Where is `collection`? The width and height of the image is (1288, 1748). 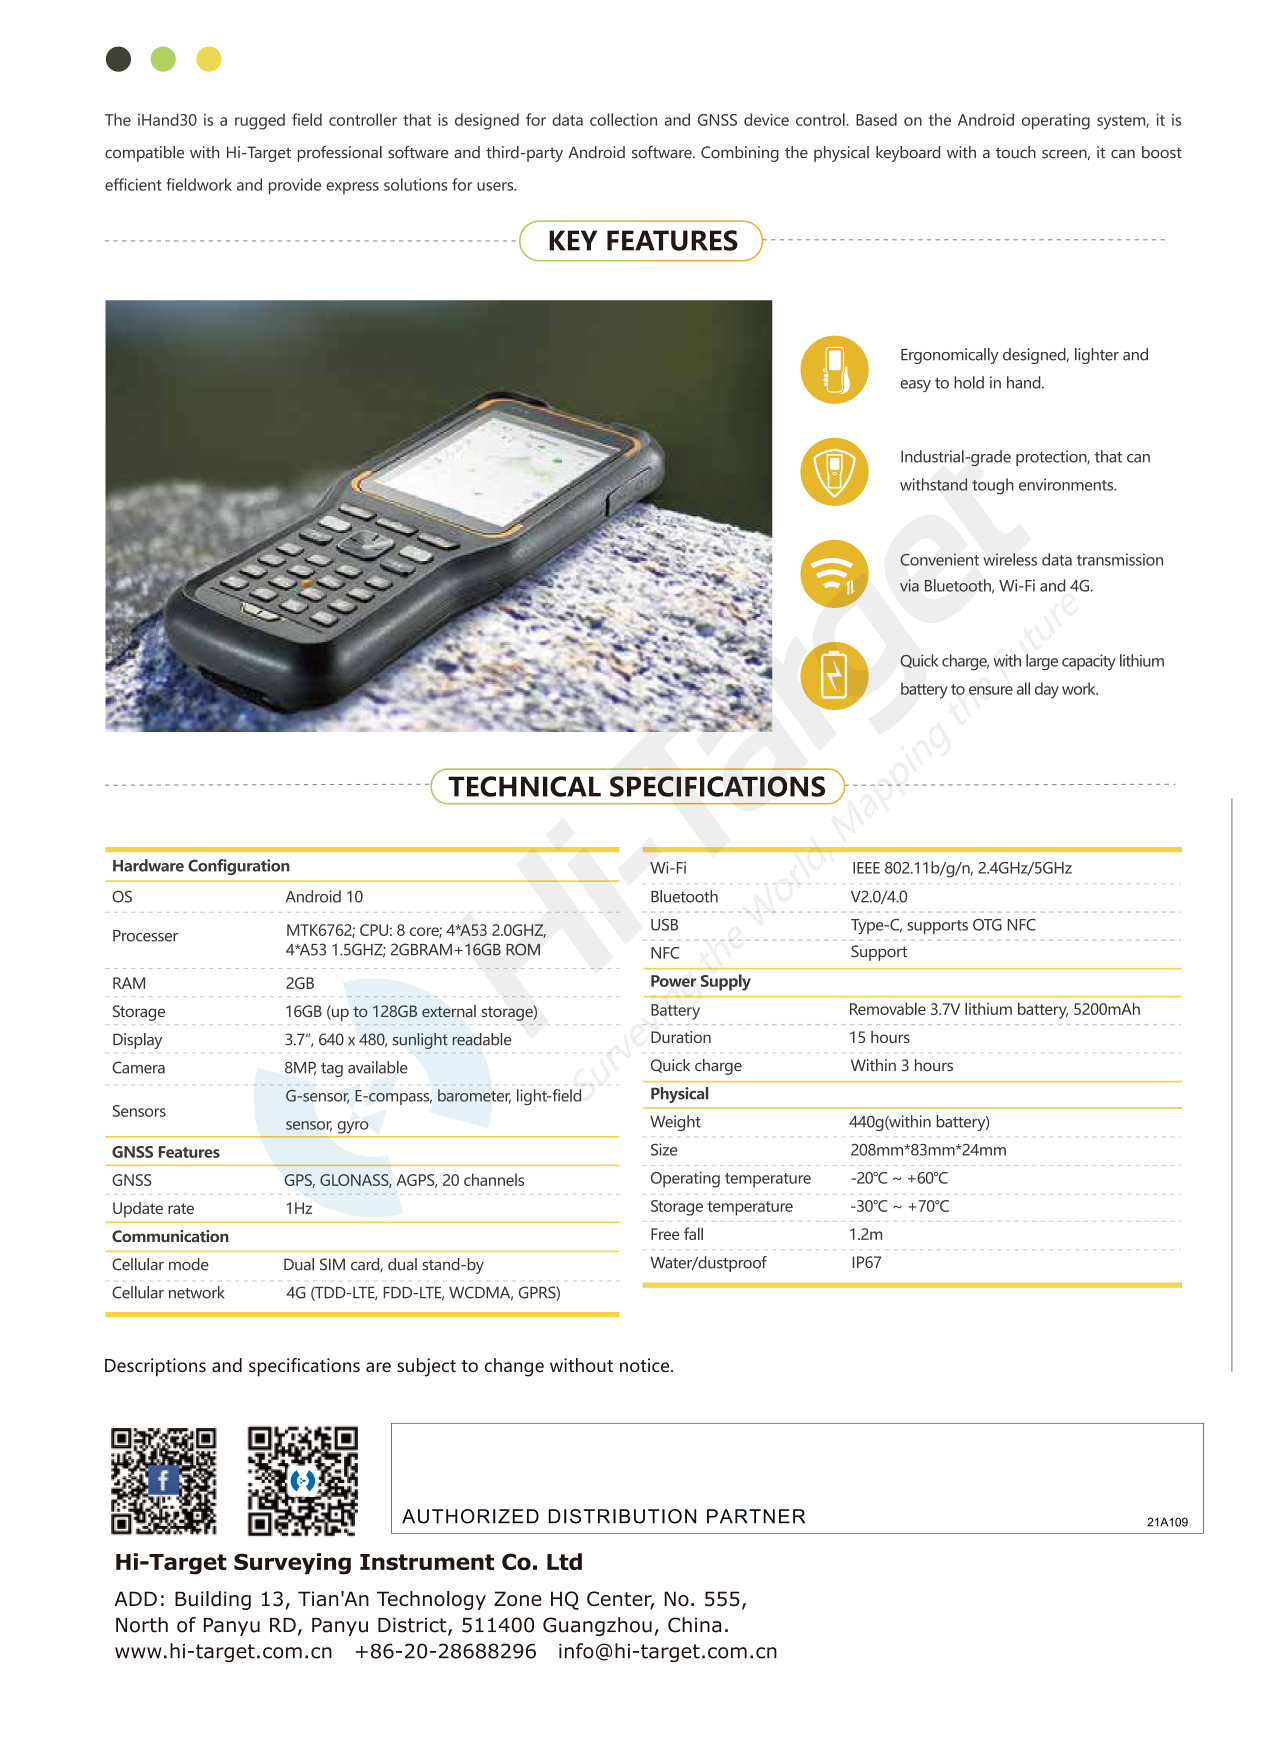 collection is located at coordinates (623, 119).
